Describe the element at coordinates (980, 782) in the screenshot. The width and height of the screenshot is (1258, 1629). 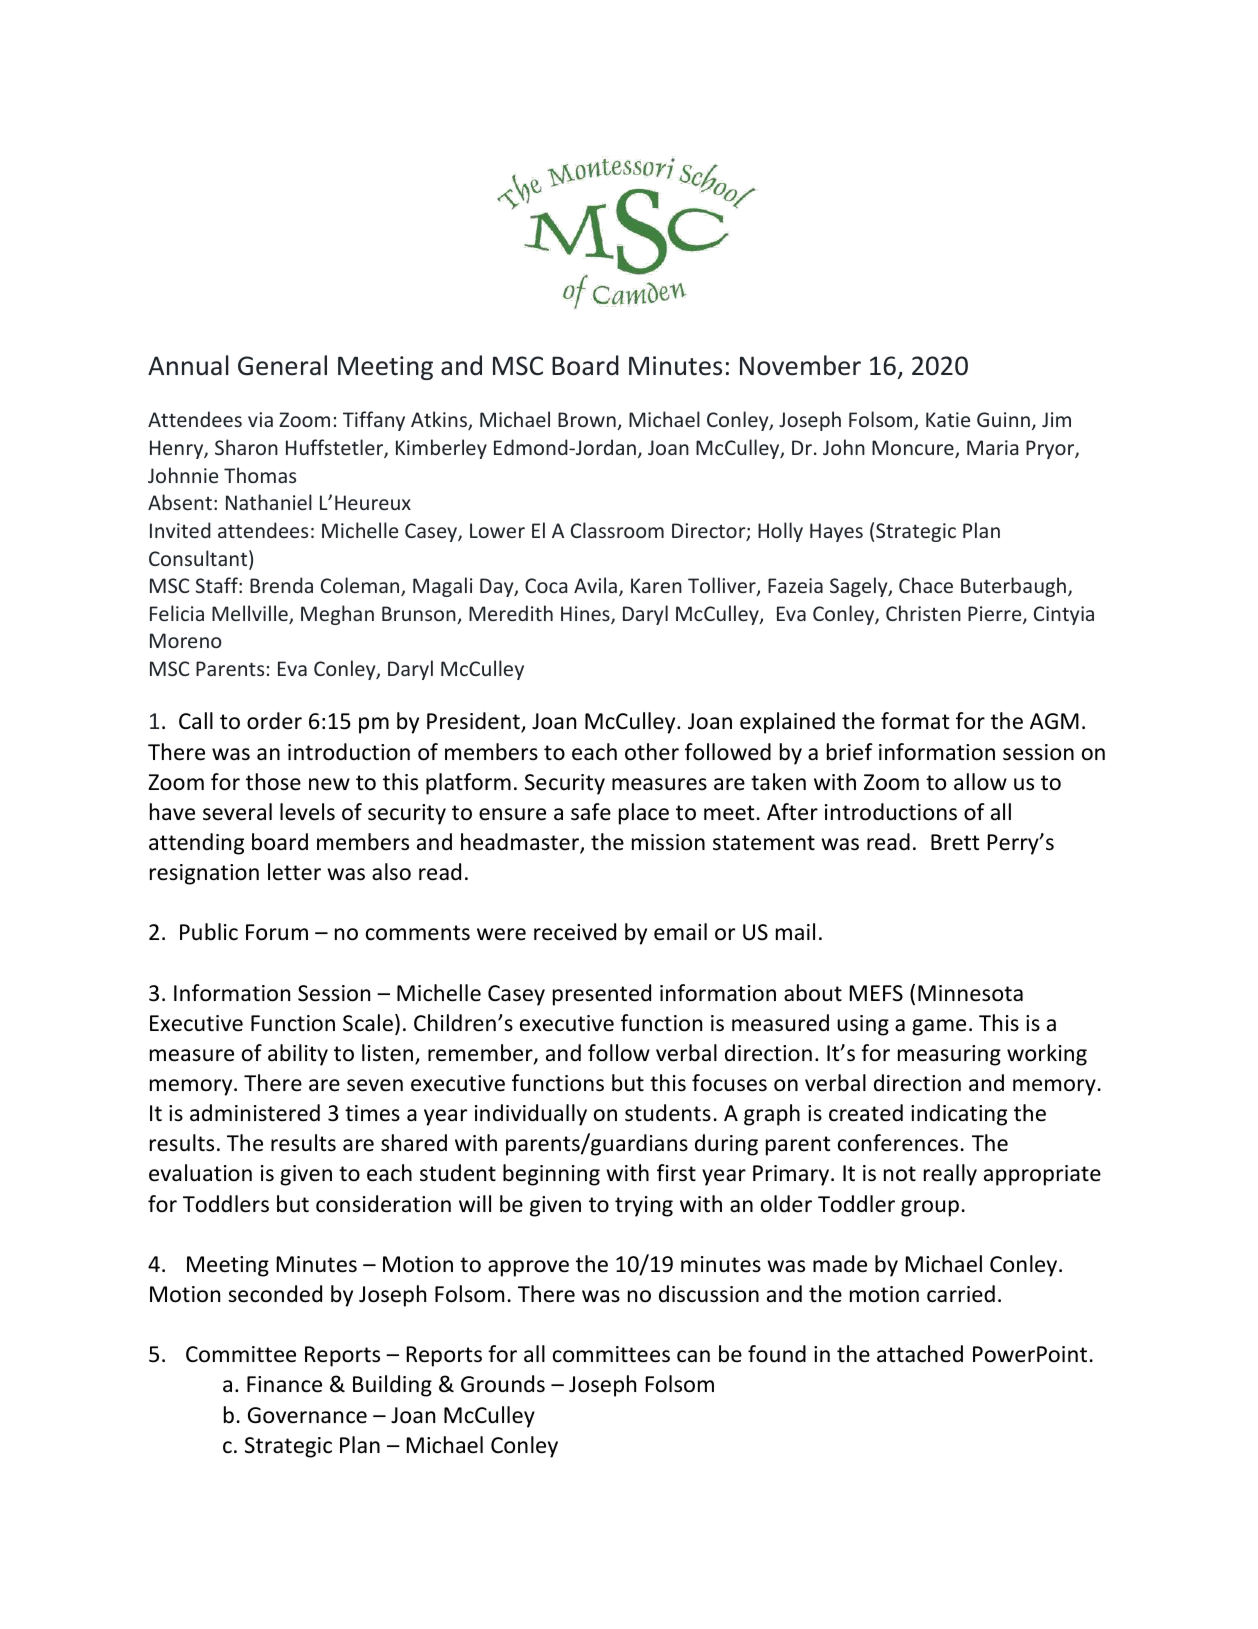
I see `allow` at that location.
